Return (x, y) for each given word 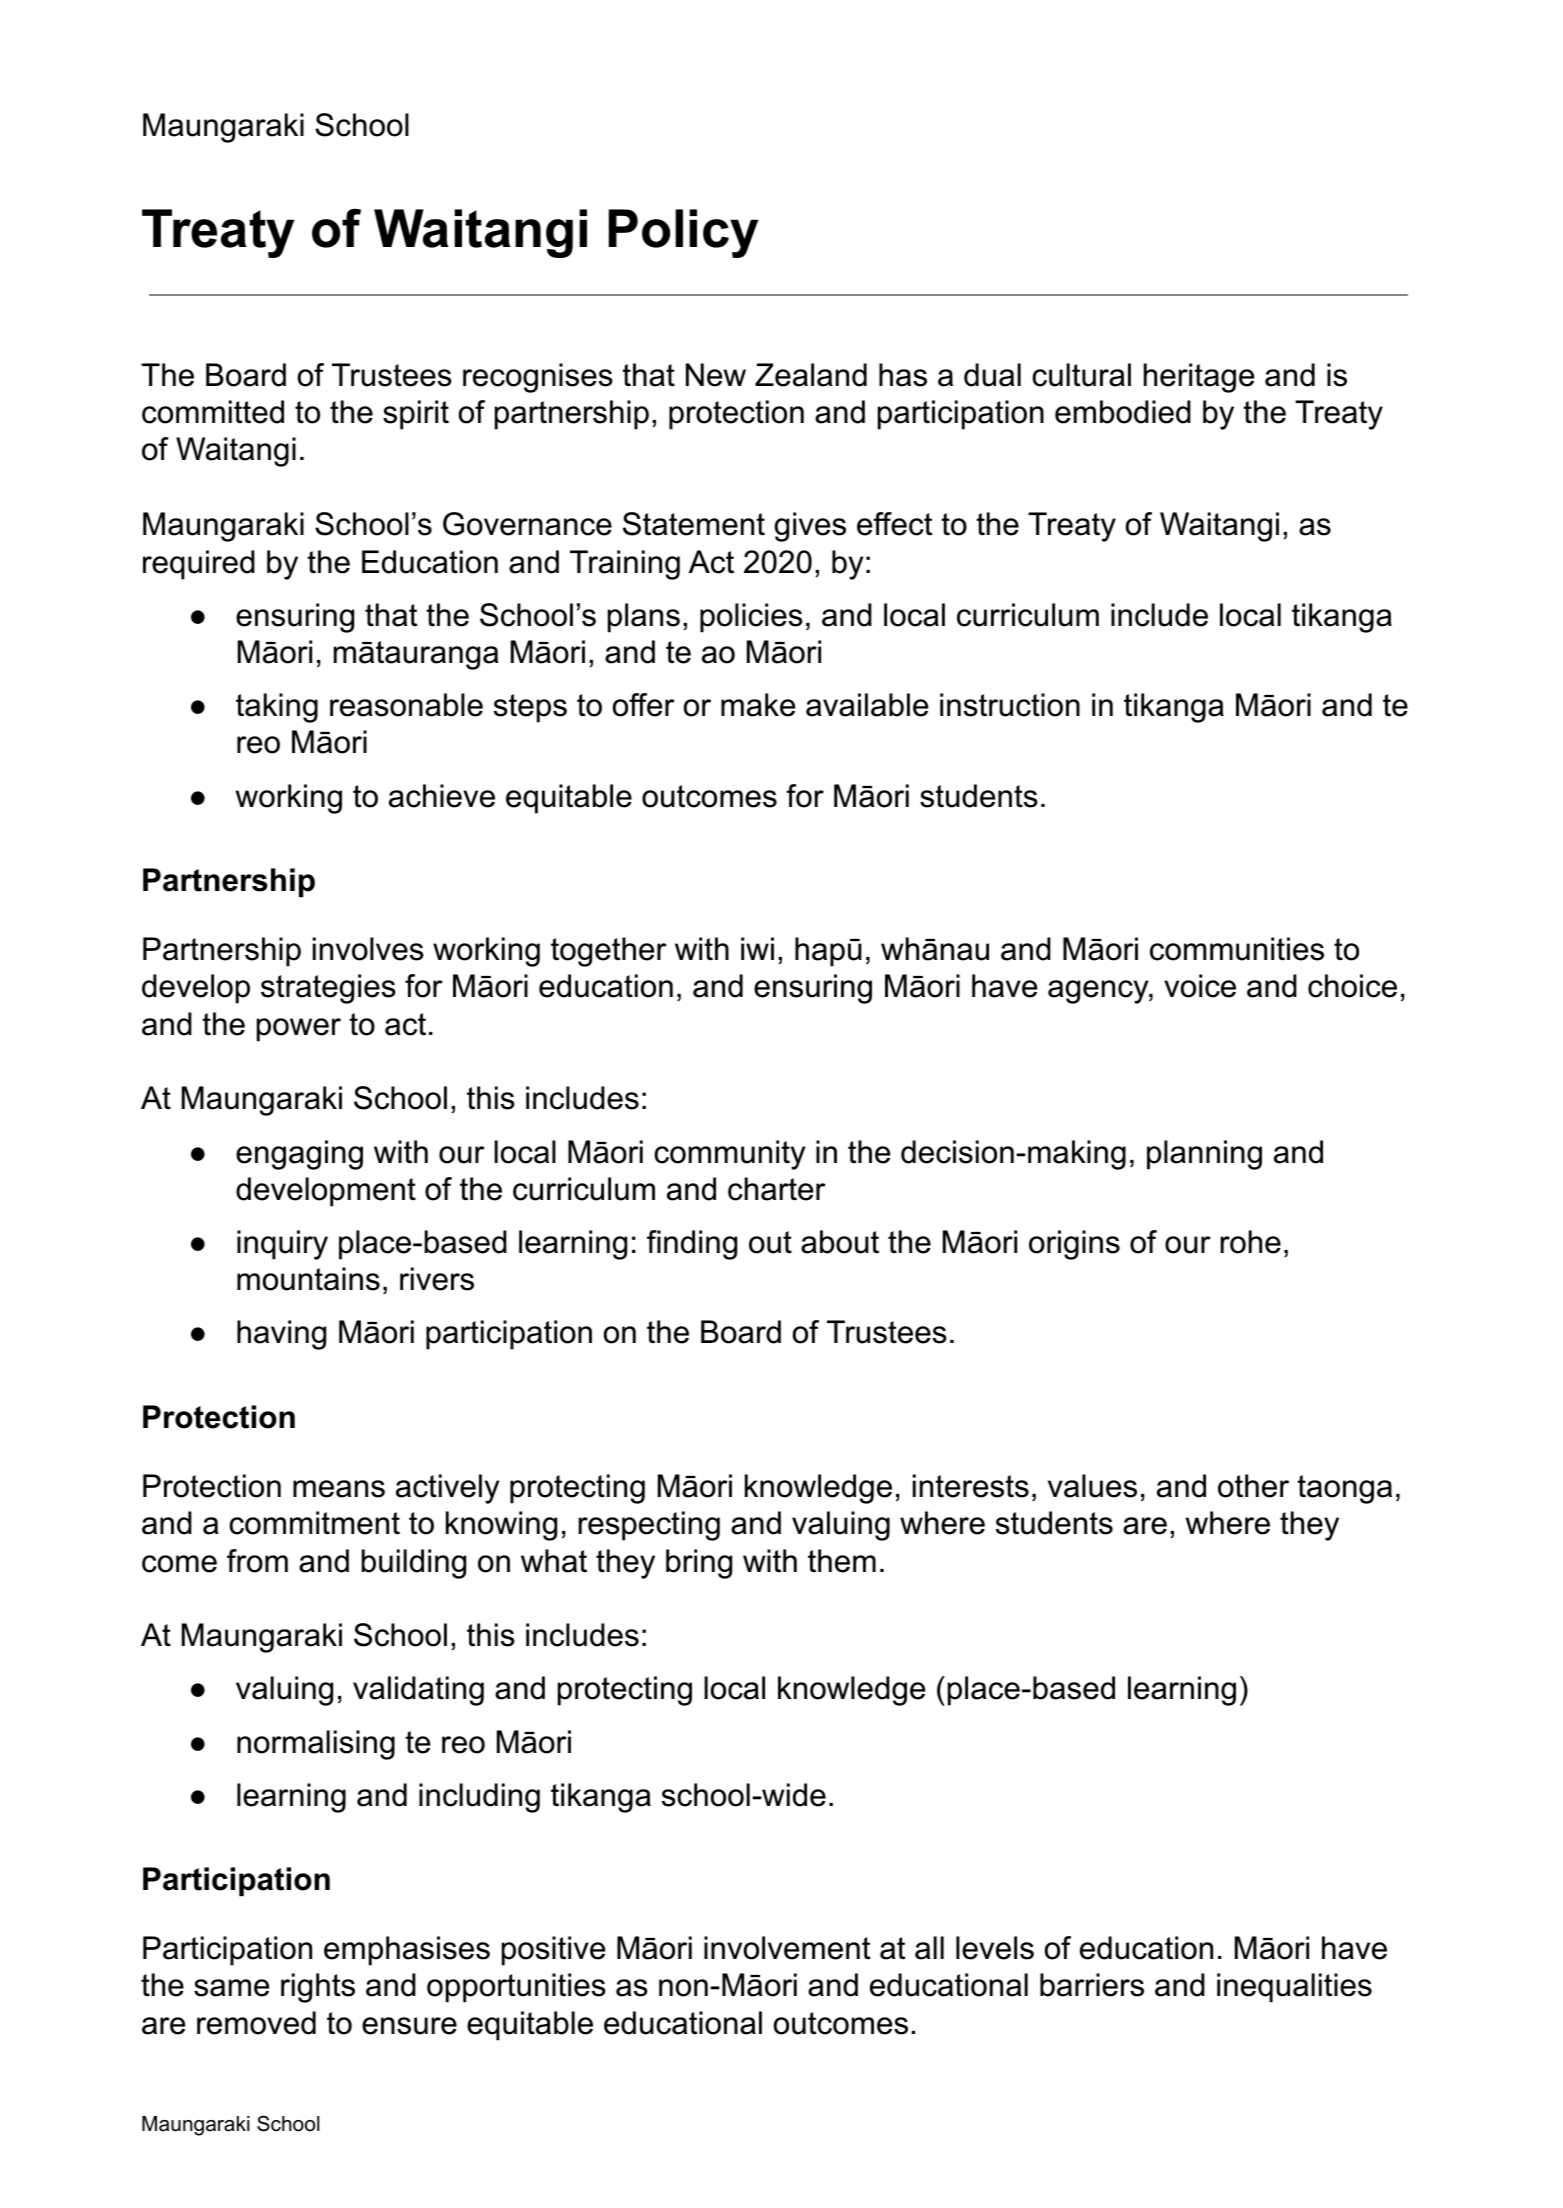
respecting (649, 1526)
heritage (1199, 378)
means (339, 1489)
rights (318, 1988)
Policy (683, 233)
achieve (442, 796)
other (1253, 1486)
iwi (757, 948)
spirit (416, 415)
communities (1237, 949)
